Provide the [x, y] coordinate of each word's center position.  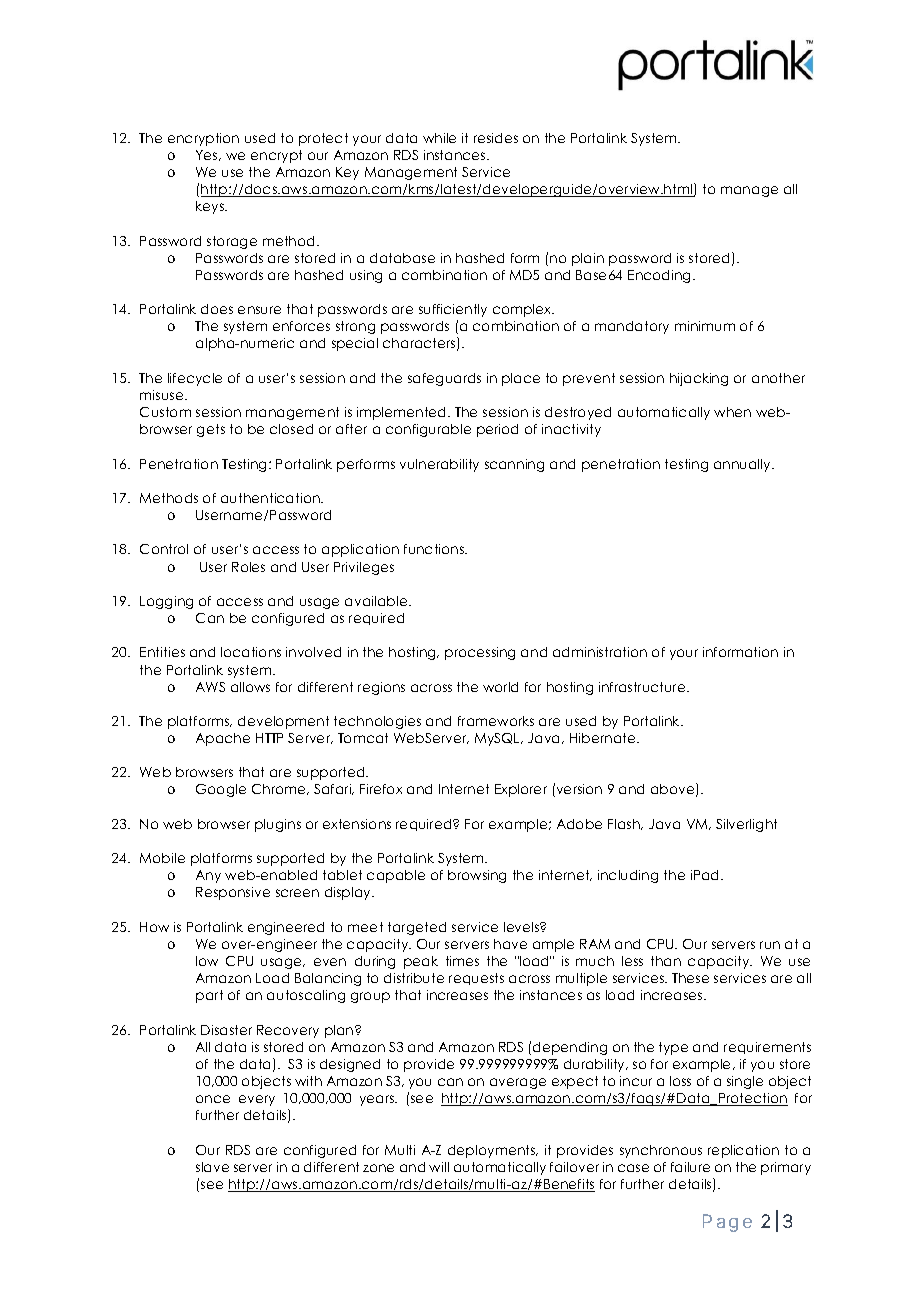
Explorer [521, 790]
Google [221, 790]
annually [743, 465]
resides [496, 138]
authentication [271, 498]
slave [212, 1167]
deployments [493, 1151]
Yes [208, 155]
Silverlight [746, 825]
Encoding [661, 276]
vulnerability [439, 465]
